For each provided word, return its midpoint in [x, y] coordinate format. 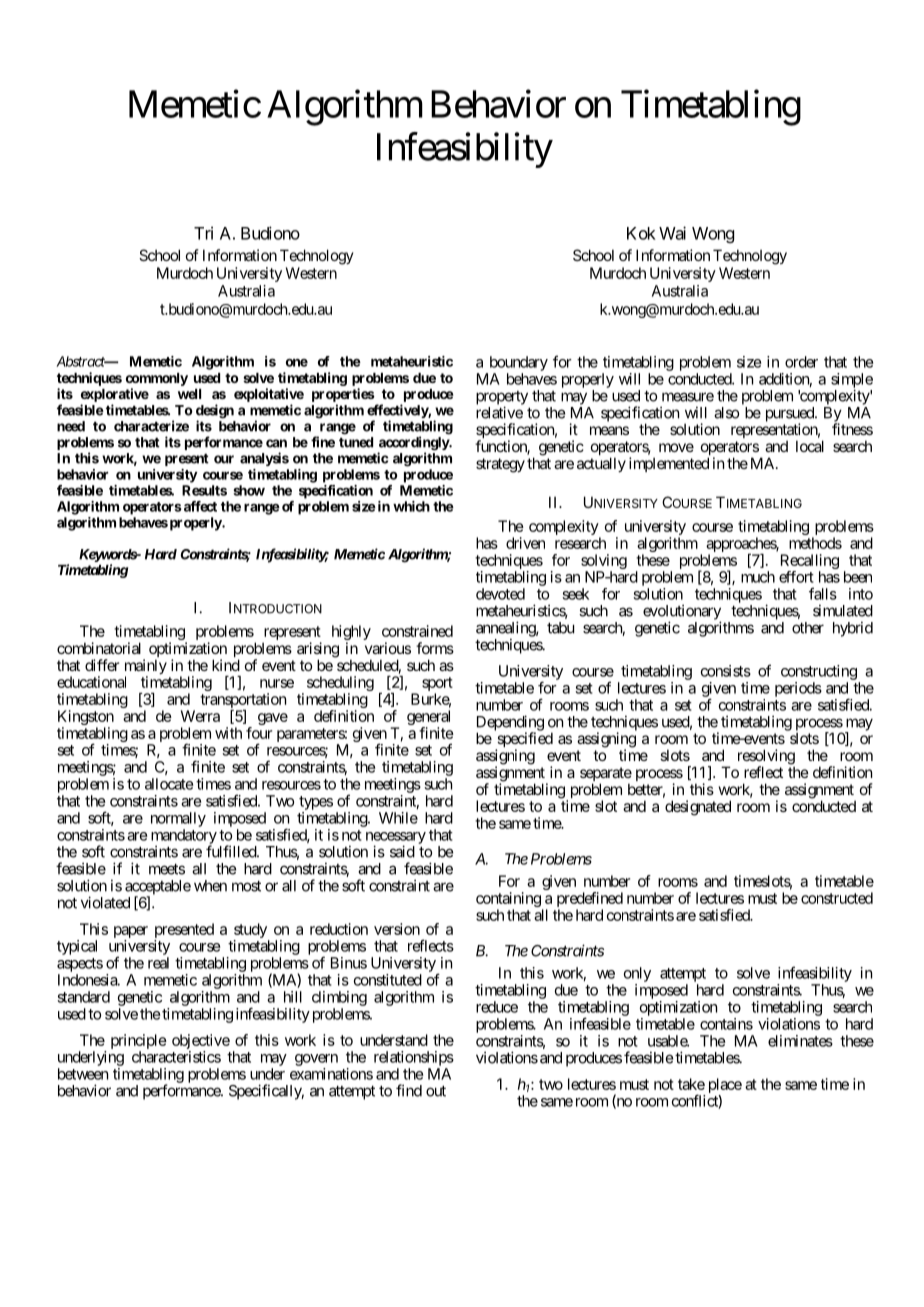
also [726, 413]
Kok [641, 233]
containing [508, 901]
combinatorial [99, 648]
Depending [510, 724]
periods [798, 689]
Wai [672, 233]
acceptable [158, 888]
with [228, 733]
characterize [151, 426]
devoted [500, 594]
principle [139, 1041]
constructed [837, 898]
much [758, 577]
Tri [203, 233]
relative [499, 412]
